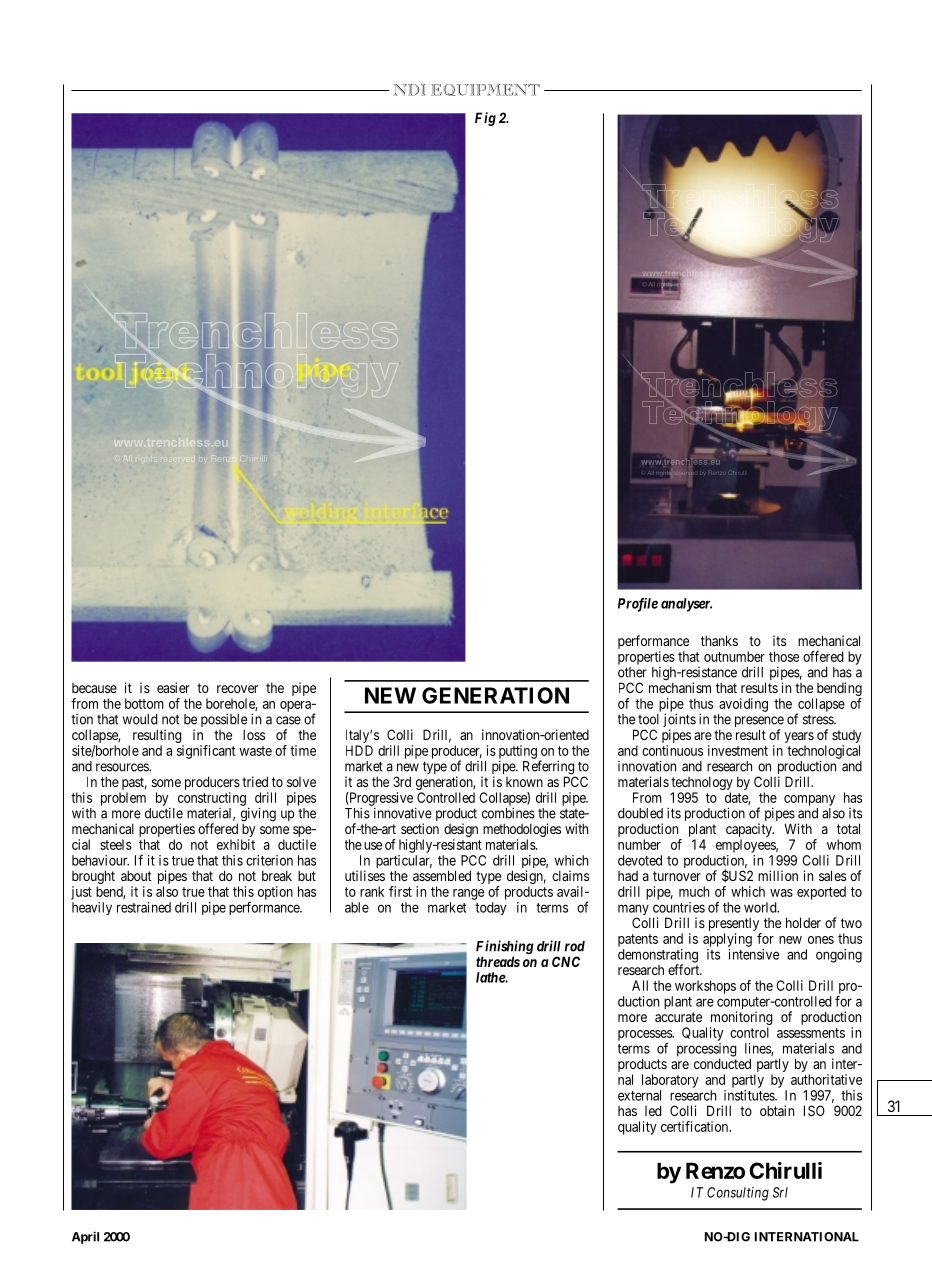 The width and height of the screenshot is (932, 1288). Describe the element at coordinates (85, 1237) in the screenshot. I see `April` at that location.
